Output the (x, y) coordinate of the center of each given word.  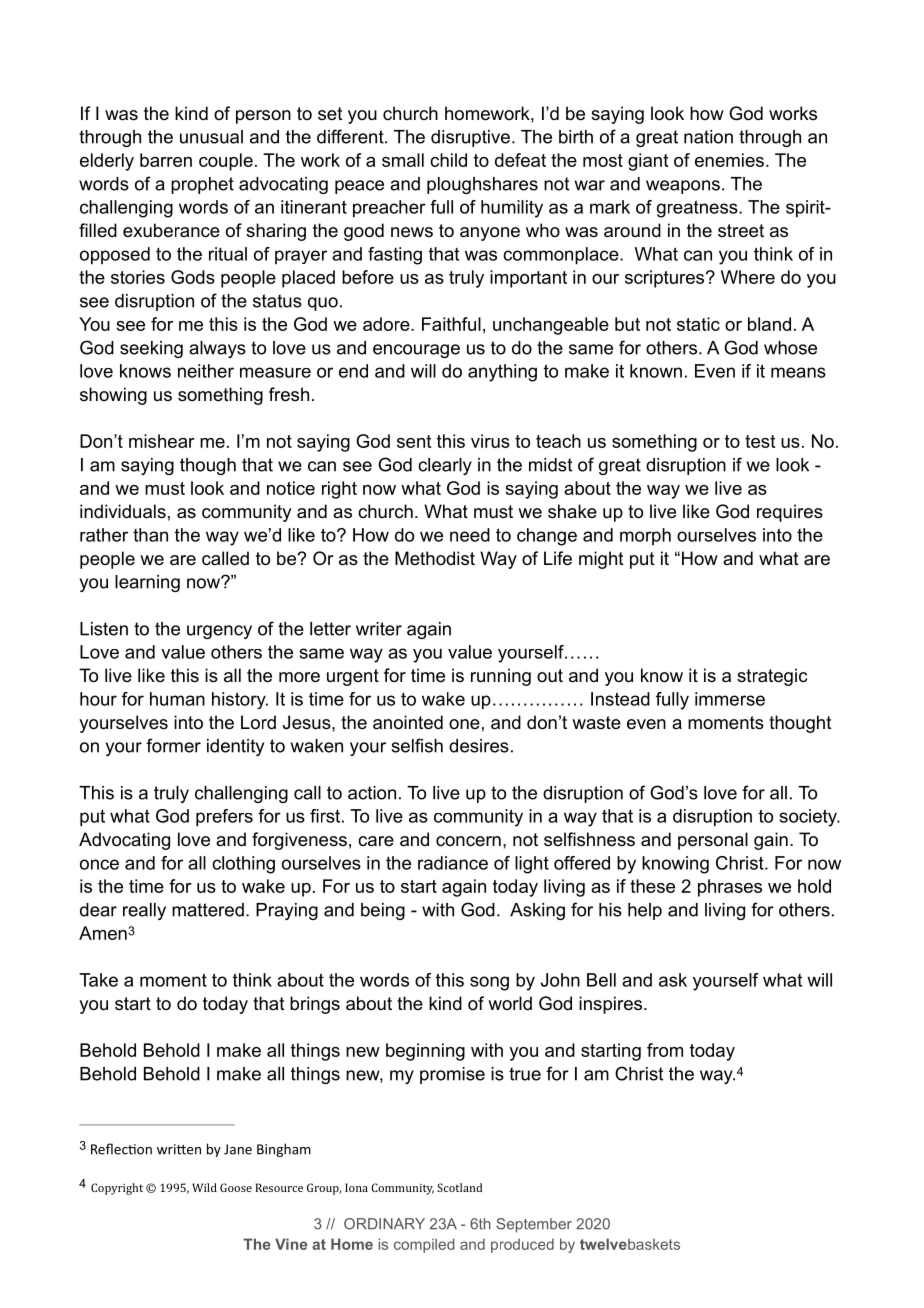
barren (166, 160)
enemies (729, 160)
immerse (730, 699)
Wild (204, 1187)
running (501, 677)
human (177, 699)
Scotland (459, 1187)
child (448, 160)
